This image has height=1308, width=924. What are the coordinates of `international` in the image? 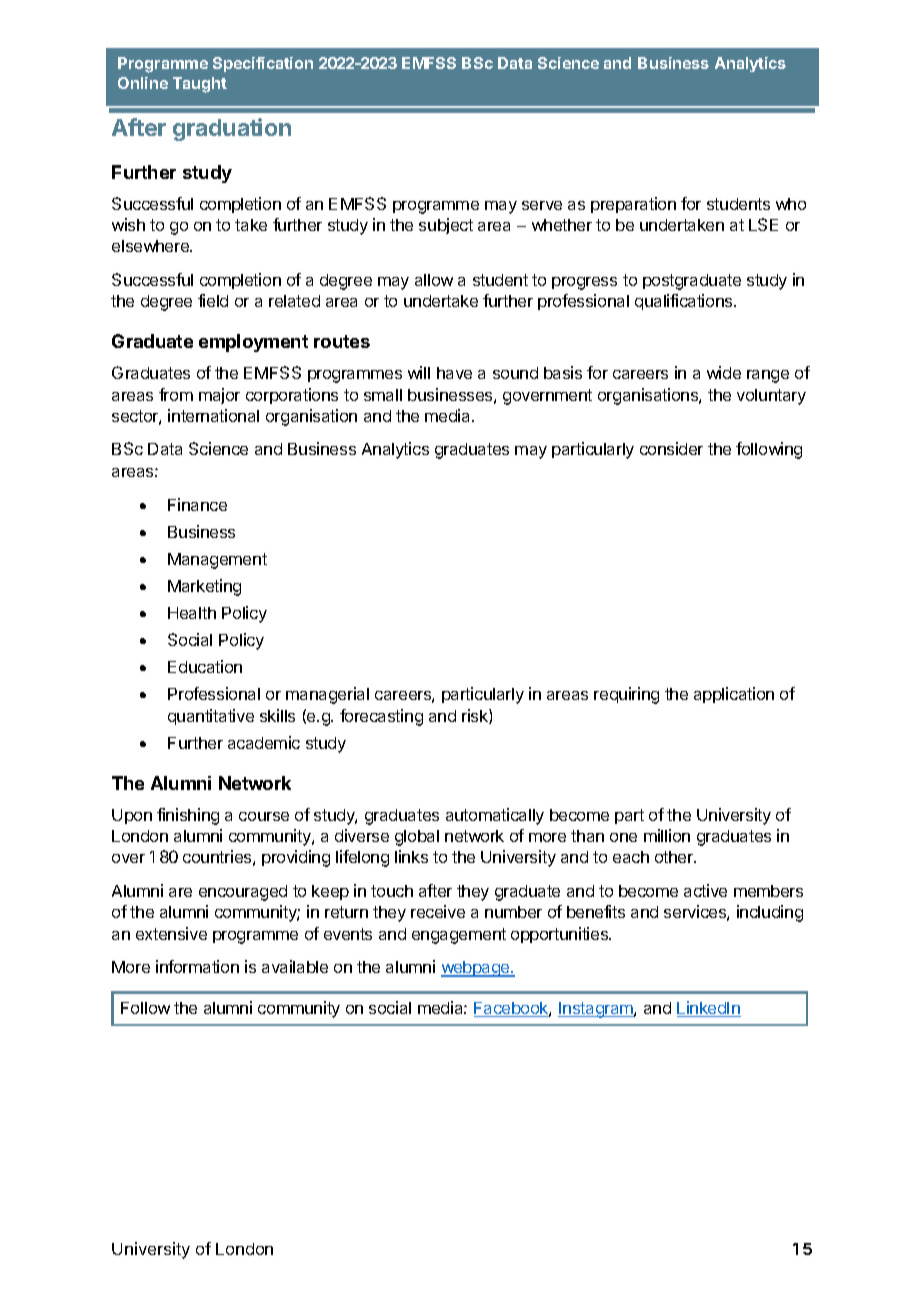 It's located at (213, 415).
